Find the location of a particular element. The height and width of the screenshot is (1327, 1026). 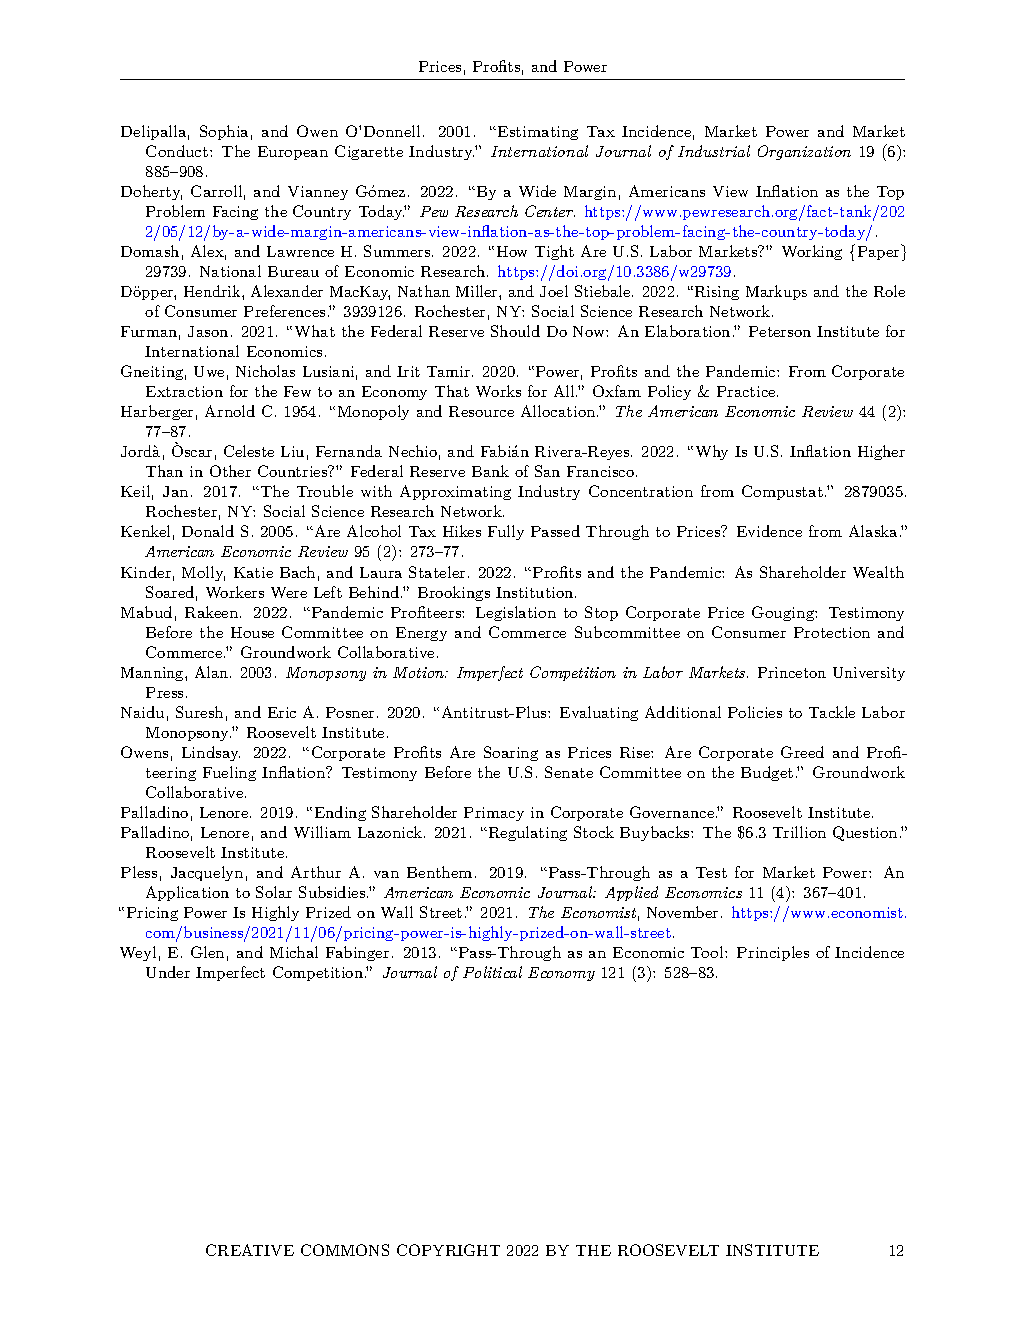

Estimating is located at coordinates (536, 133).
